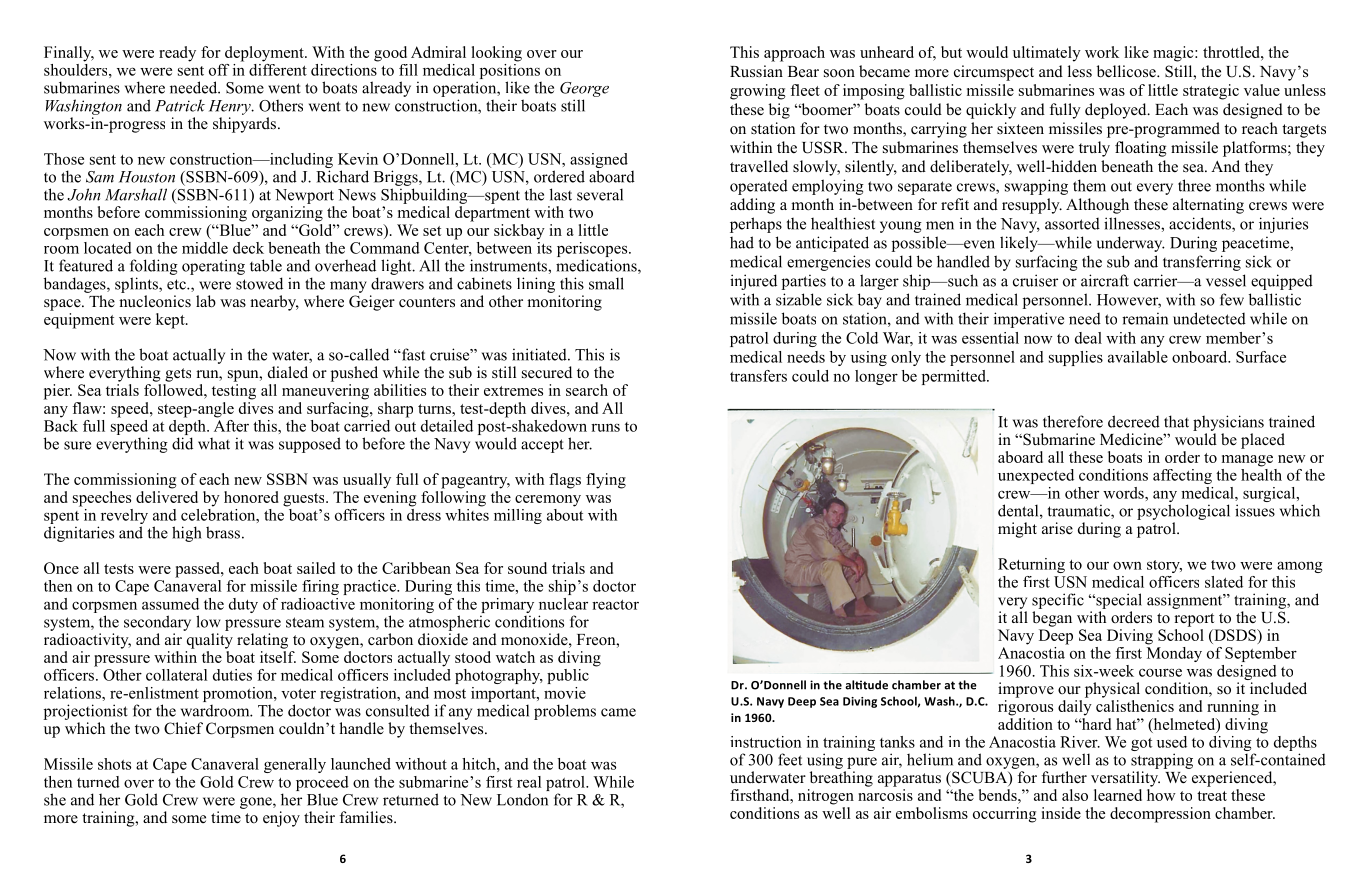  What do you see at coordinates (605, 428) in the page?
I see `runs` at bounding box center [605, 428].
